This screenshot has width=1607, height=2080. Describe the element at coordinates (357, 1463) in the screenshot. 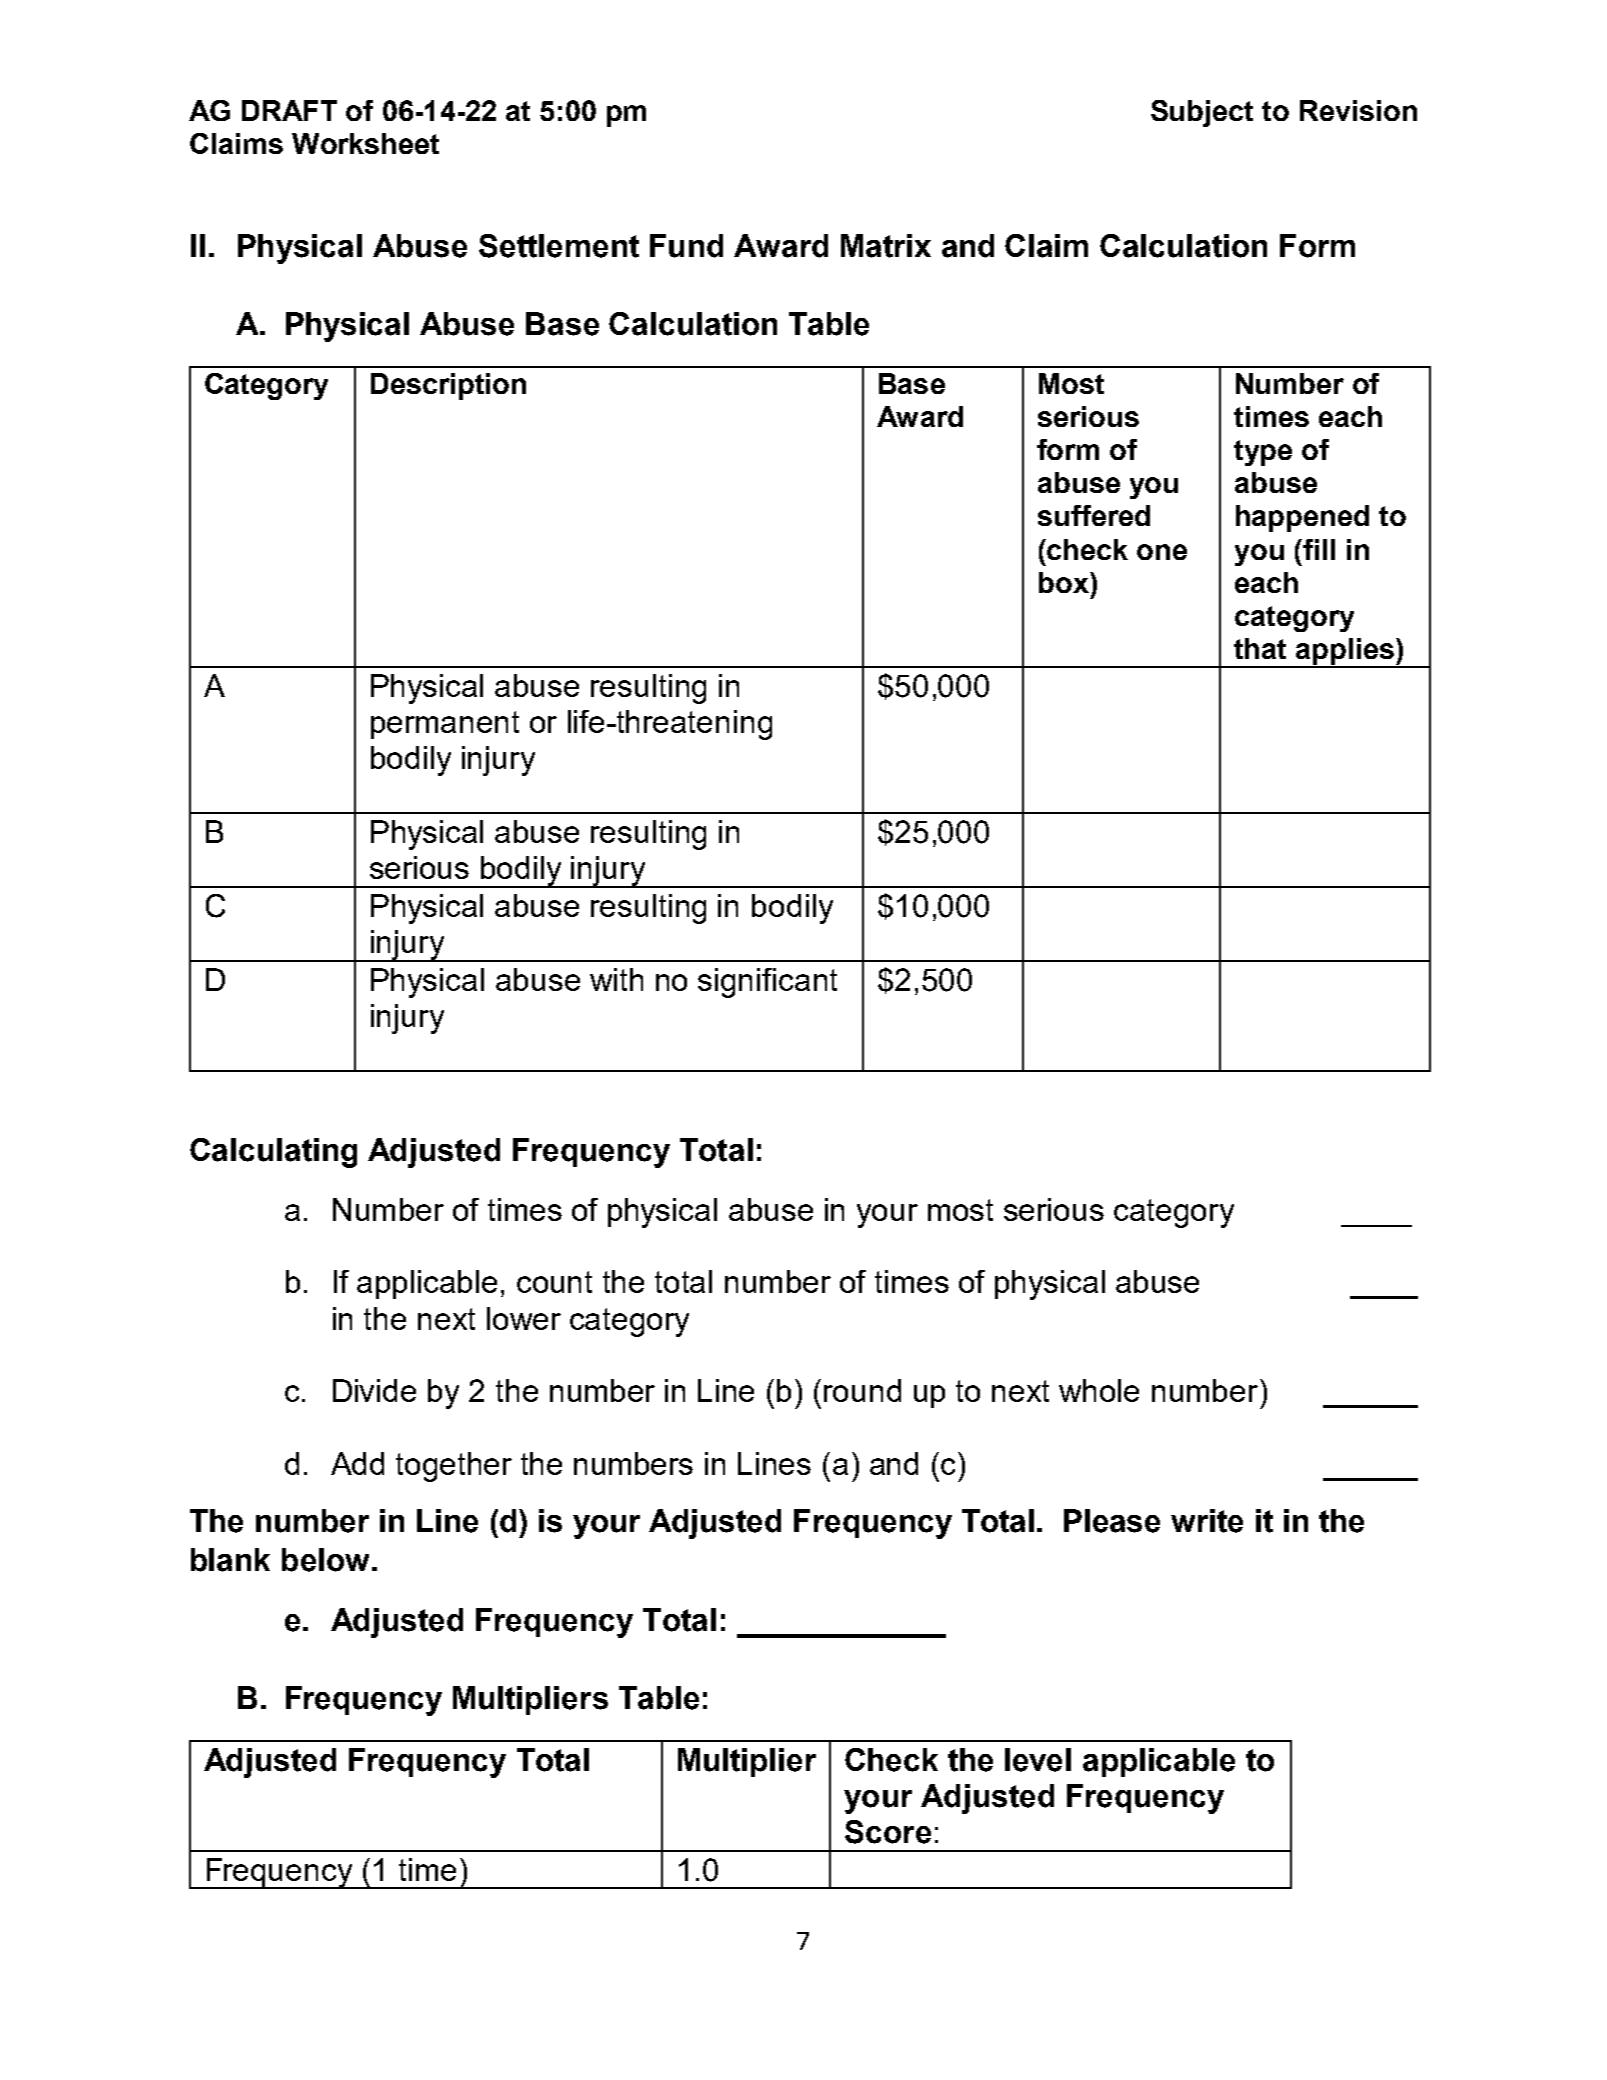

I see `Add` at that location.
